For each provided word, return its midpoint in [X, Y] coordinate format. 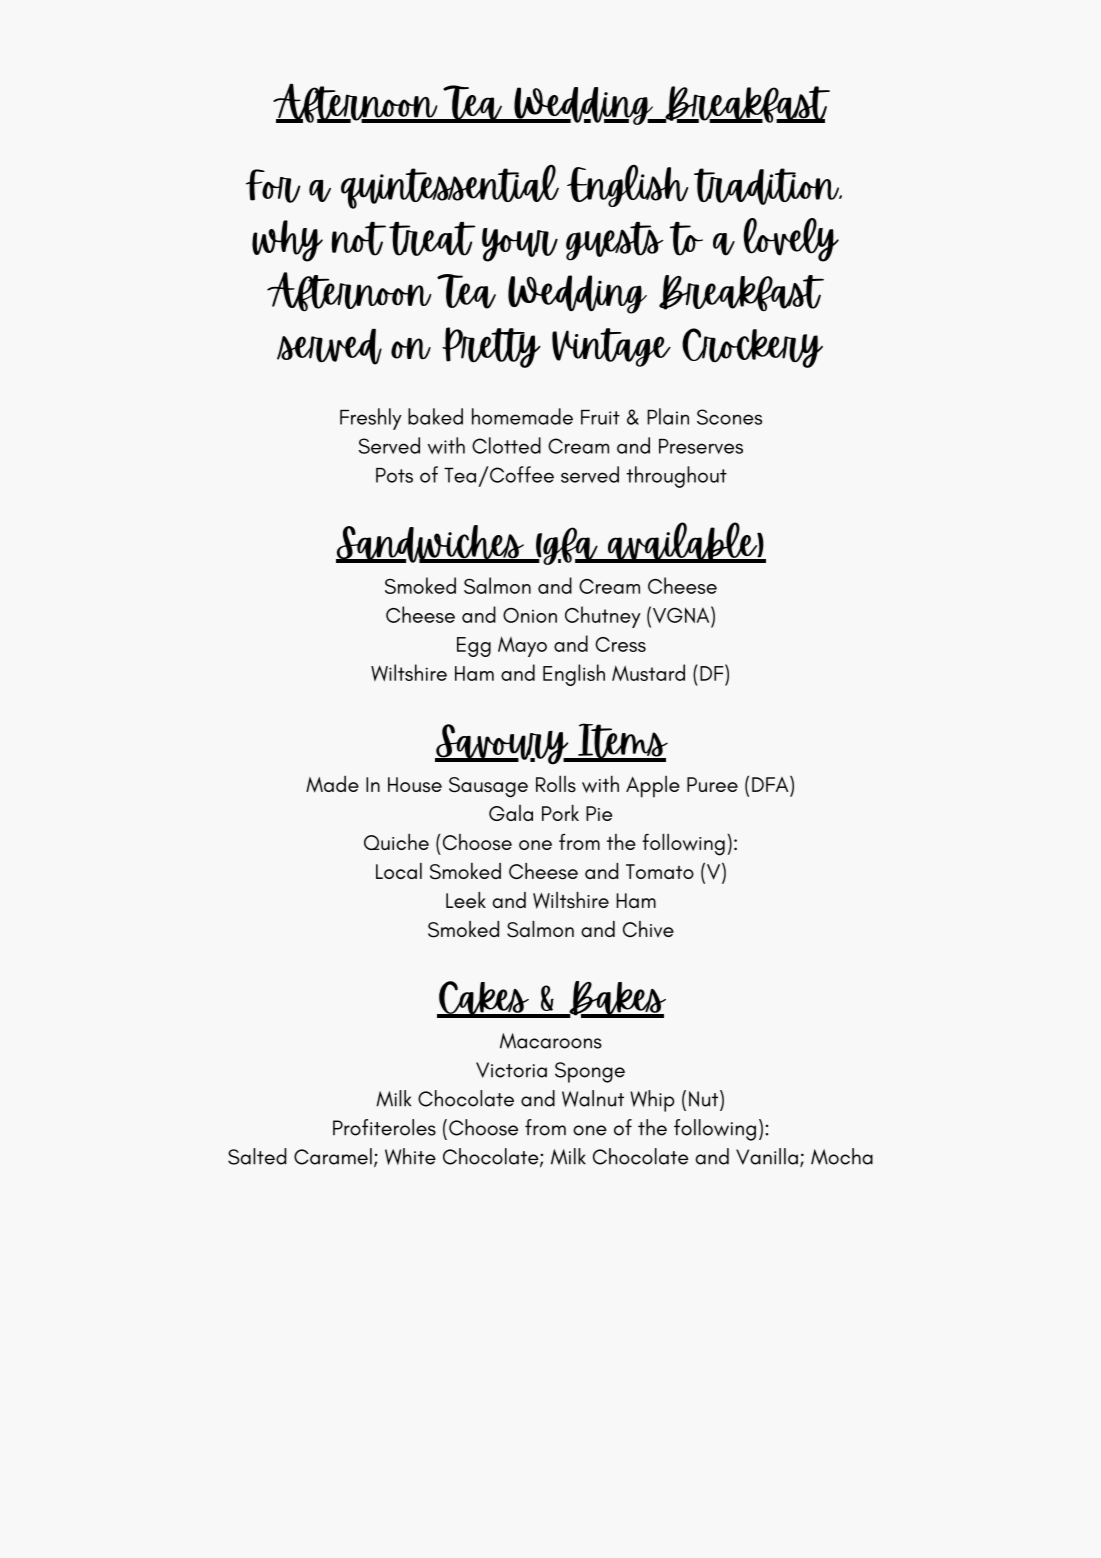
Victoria [511, 1070]
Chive [648, 929]
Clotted [506, 445]
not [358, 239]
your [520, 245]
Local [399, 871]
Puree [712, 784]
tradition [768, 186]
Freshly [371, 419]
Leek [466, 900]
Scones [729, 417]
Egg [474, 647]
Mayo [522, 646]
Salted [257, 1156]
